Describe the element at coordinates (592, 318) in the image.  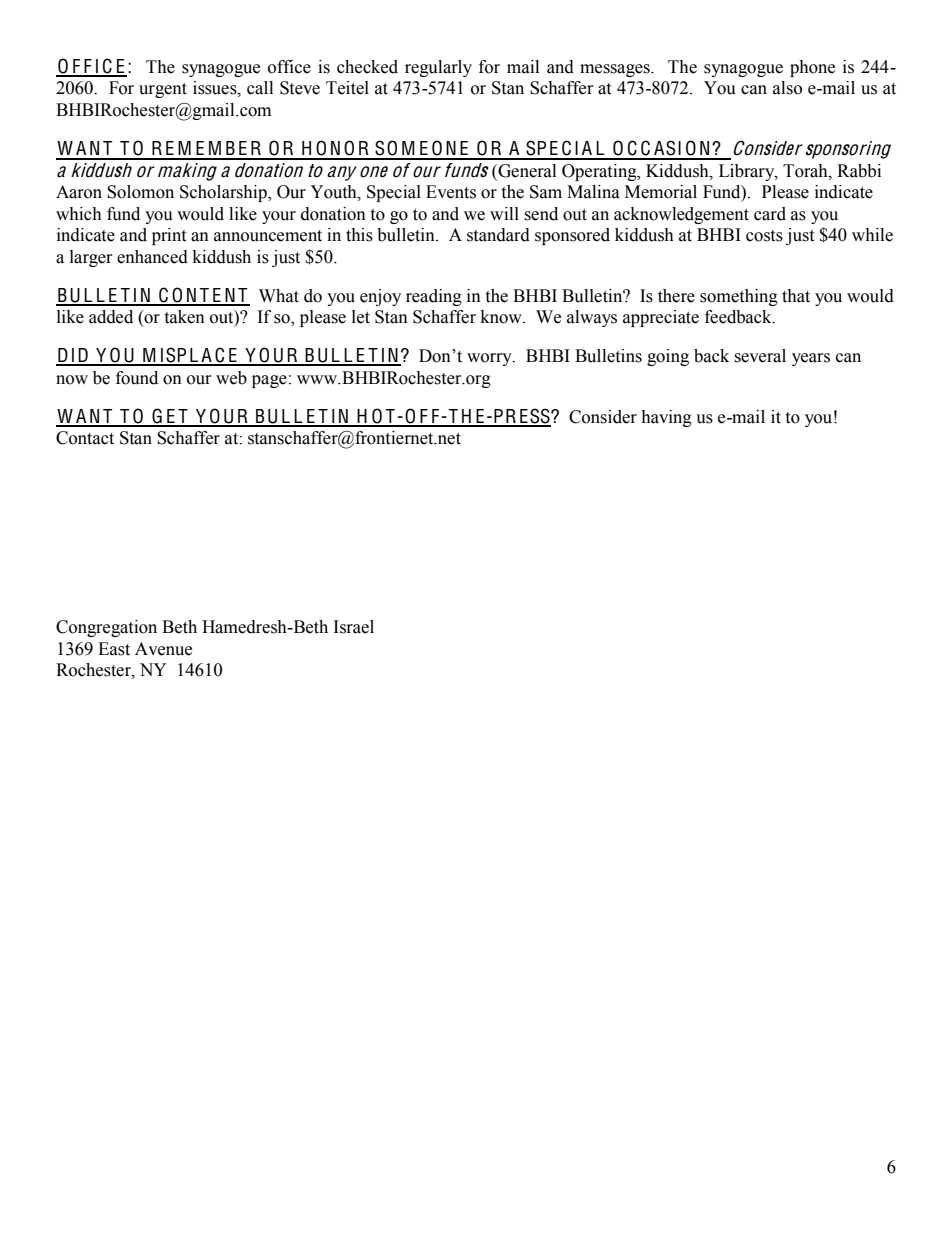
I see `always` at that location.
